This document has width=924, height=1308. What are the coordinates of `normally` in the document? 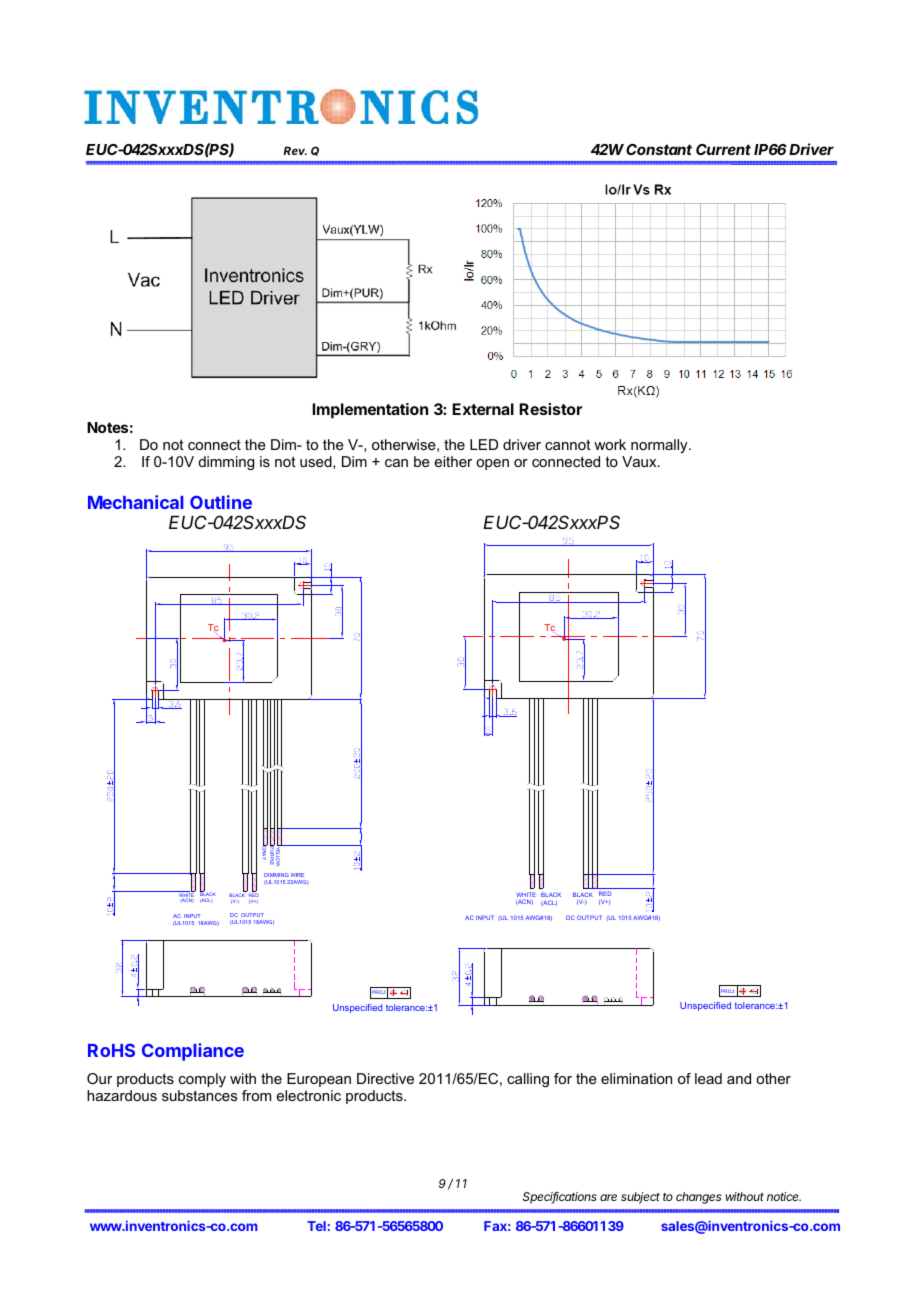 It's located at (660, 446).
